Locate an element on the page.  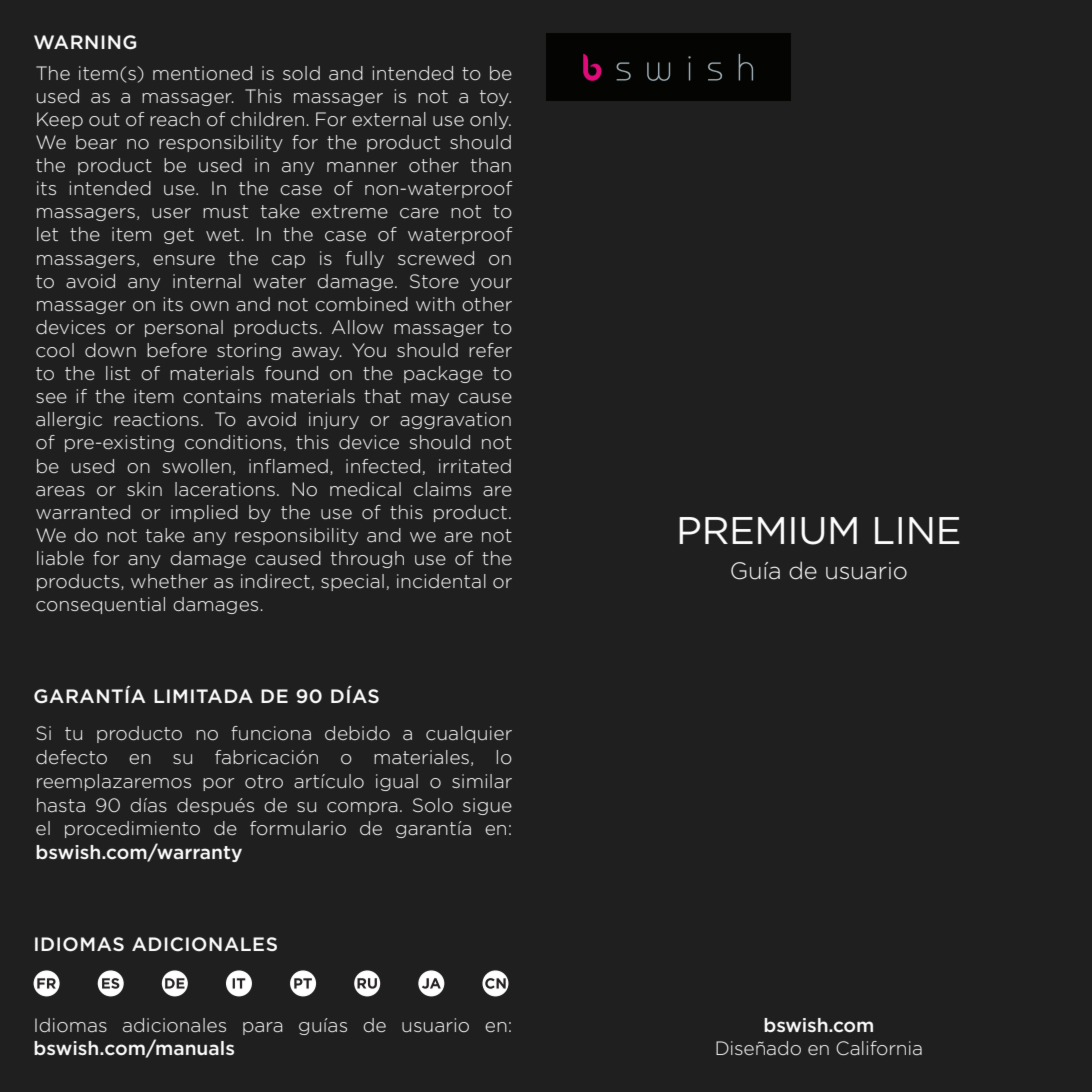
toy is located at coordinates (495, 98).
